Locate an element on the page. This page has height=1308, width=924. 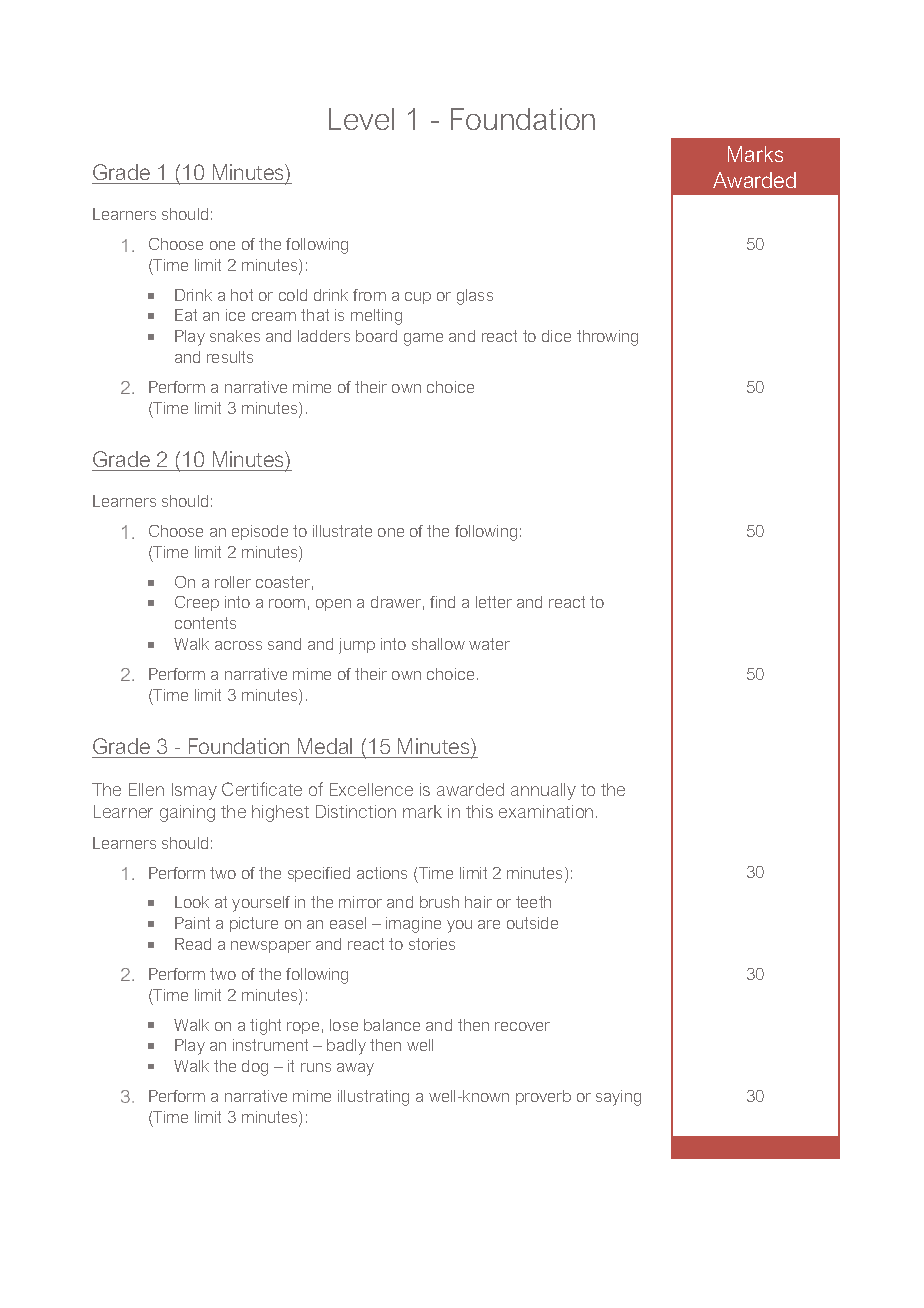
roller is located at coordinates (233, 582).
